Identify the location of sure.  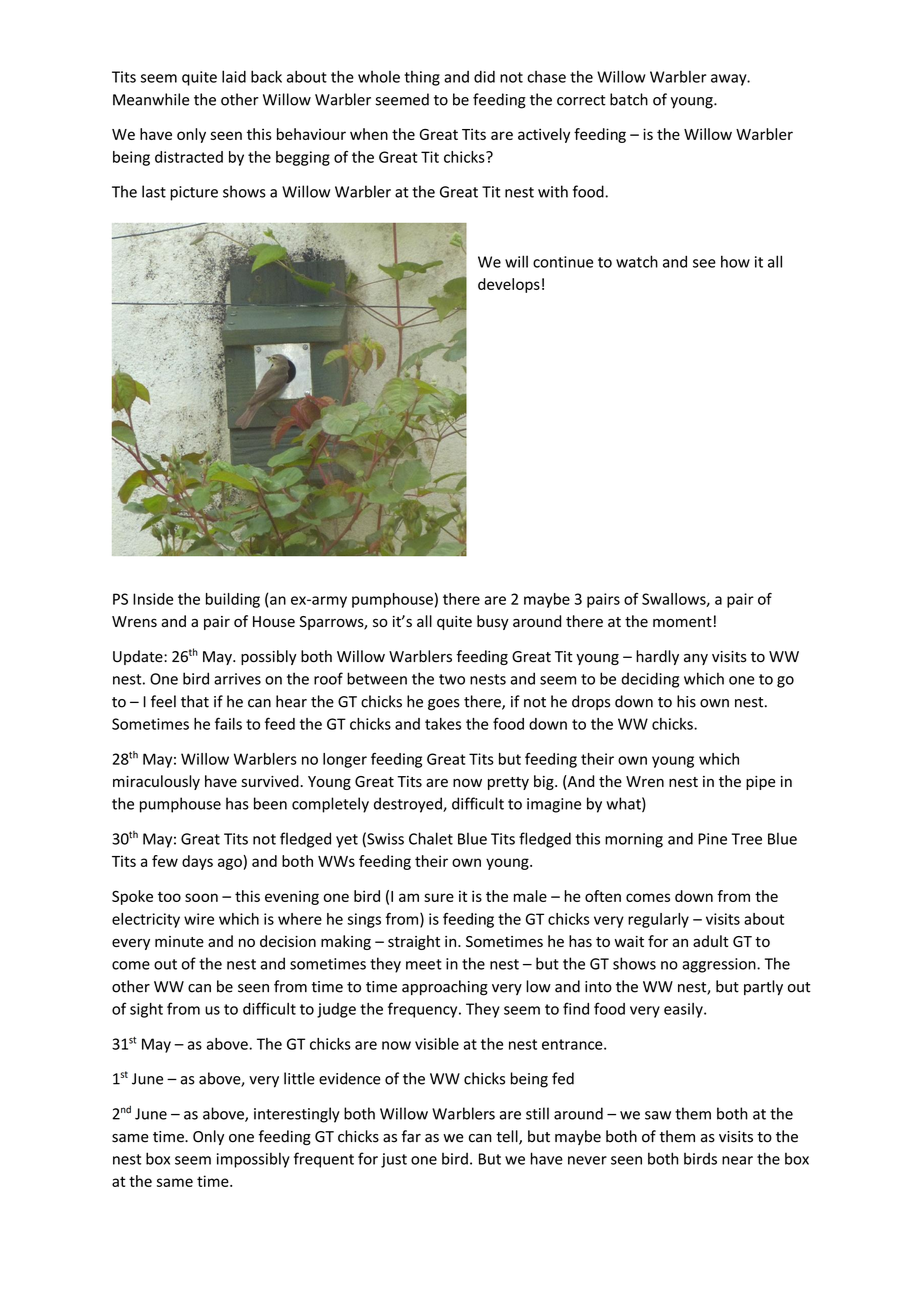
(439, 897).
